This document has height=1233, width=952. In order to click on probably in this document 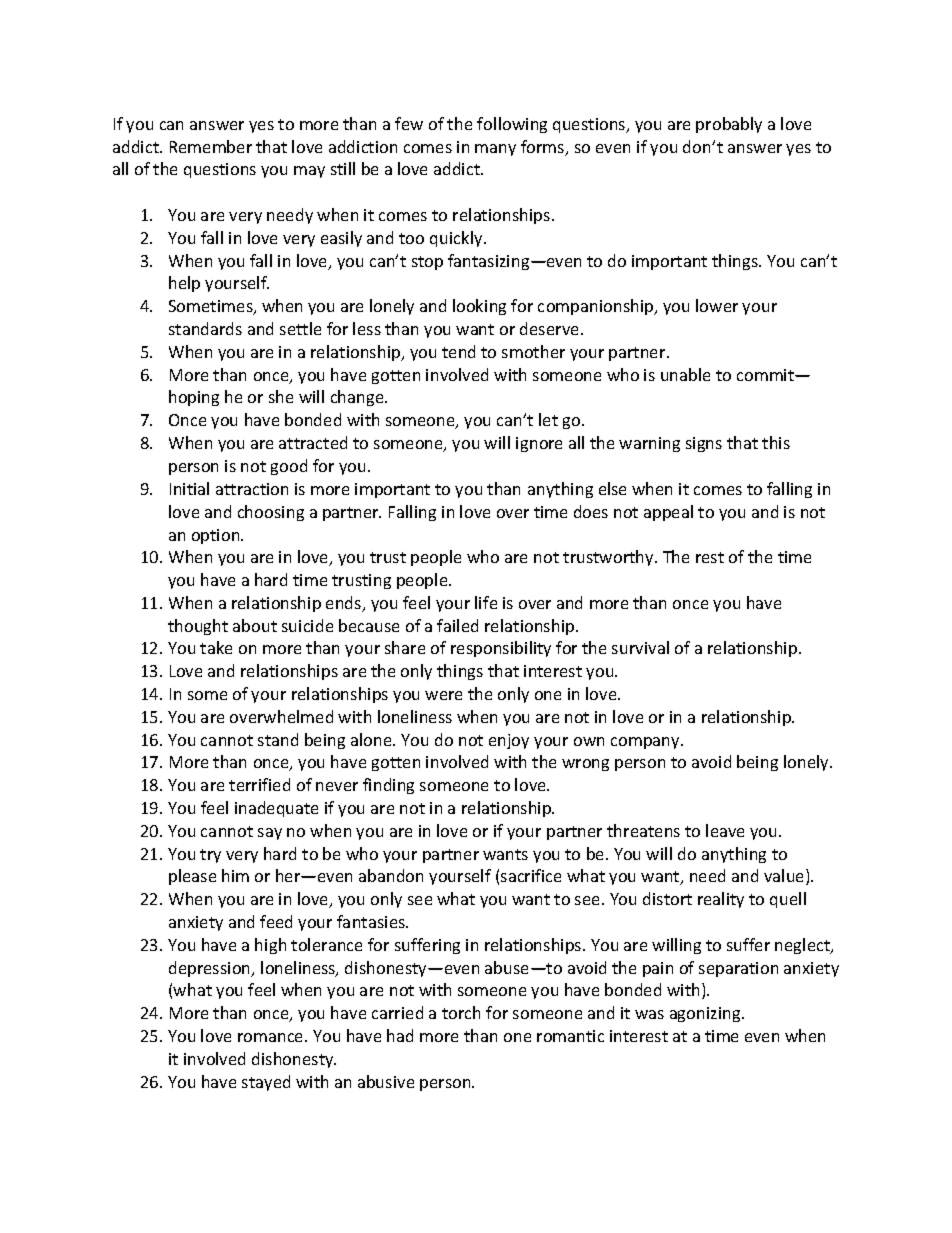, I will do `click(729, 125)`.
